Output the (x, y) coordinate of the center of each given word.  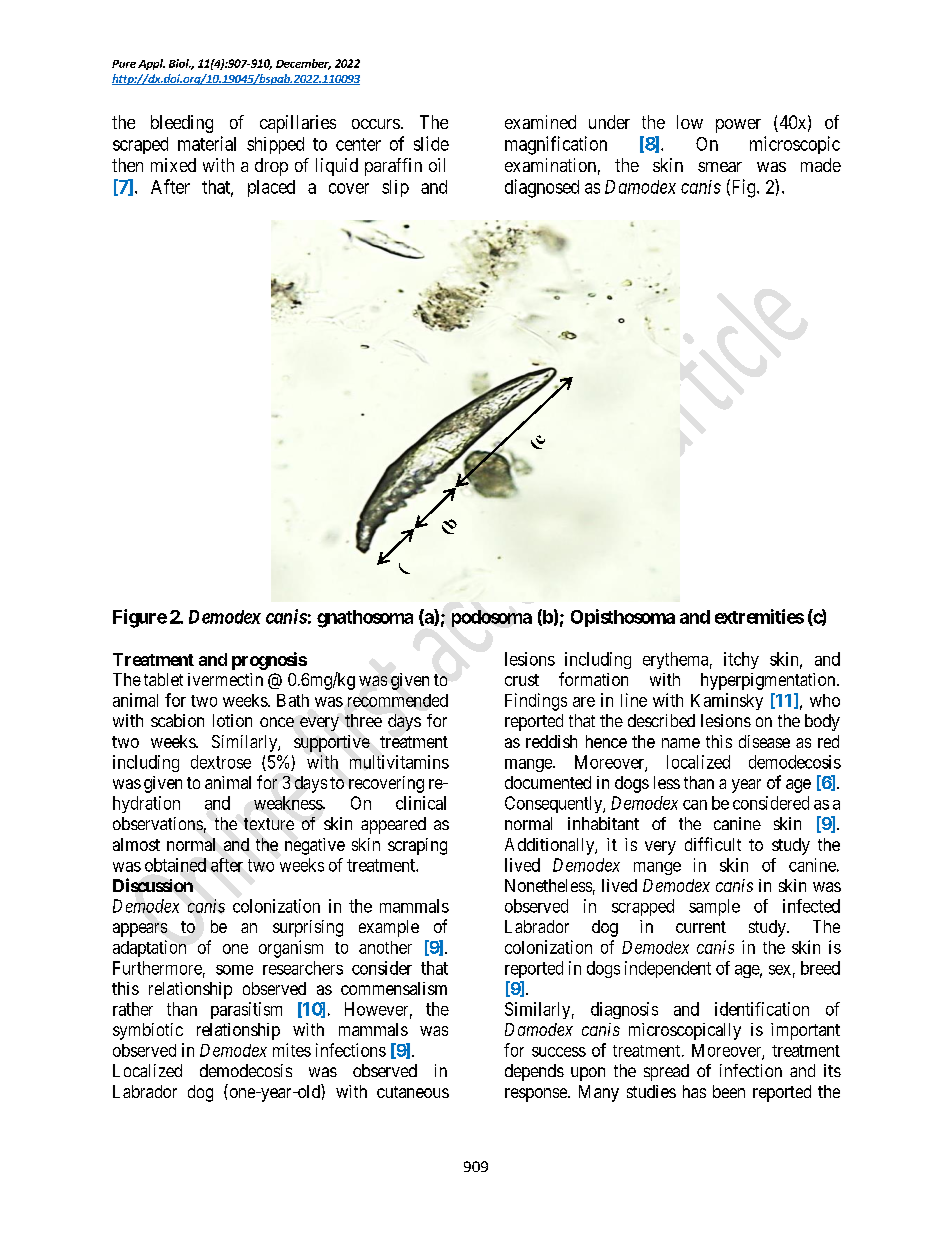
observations (158, 823)
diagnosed (542, 188)
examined (540, 122)
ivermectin (225, 679)
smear (720, 167)
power (738, 126)
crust (522, 680)
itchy (741, 660)
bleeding (182, 124)
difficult (713, 844)
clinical (421, 803)
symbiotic (148, 1031)
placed (271, 188)
